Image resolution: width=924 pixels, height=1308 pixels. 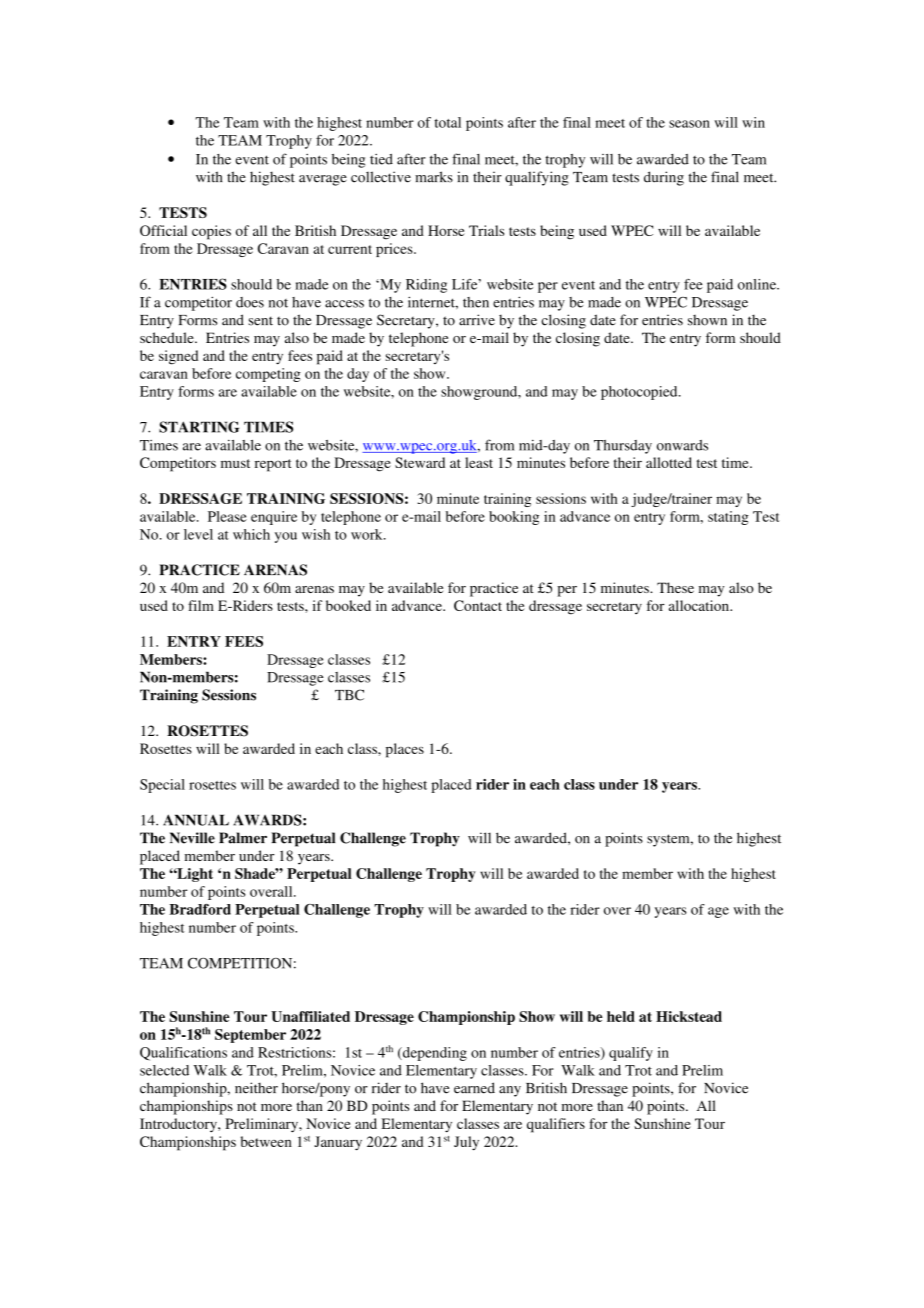 What do you see at coordinates (447, 122) in the screenshot?
I see `total` at bounding box center [447, 122].
